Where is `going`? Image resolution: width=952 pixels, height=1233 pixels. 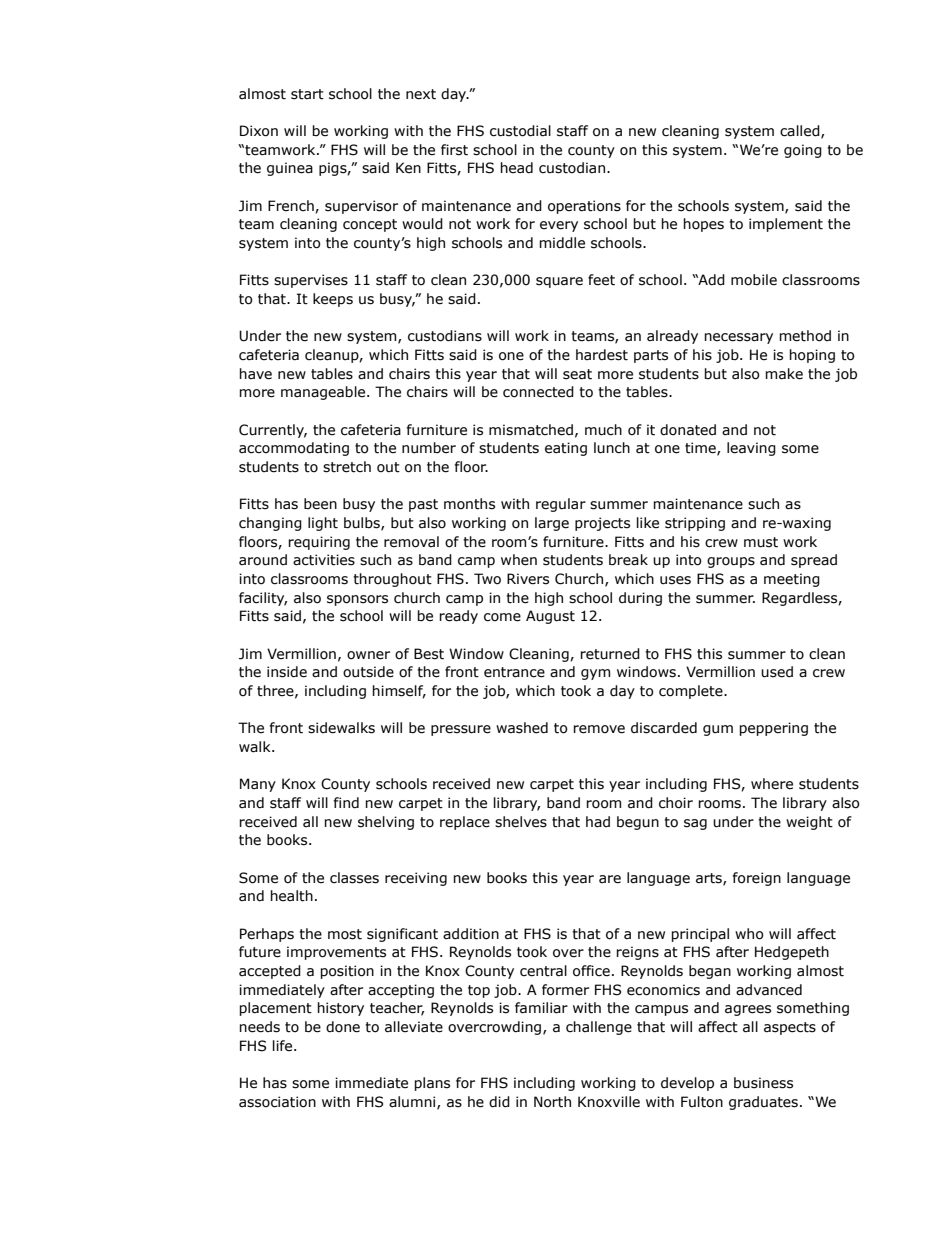
going is located at coordinates (803, 151).
